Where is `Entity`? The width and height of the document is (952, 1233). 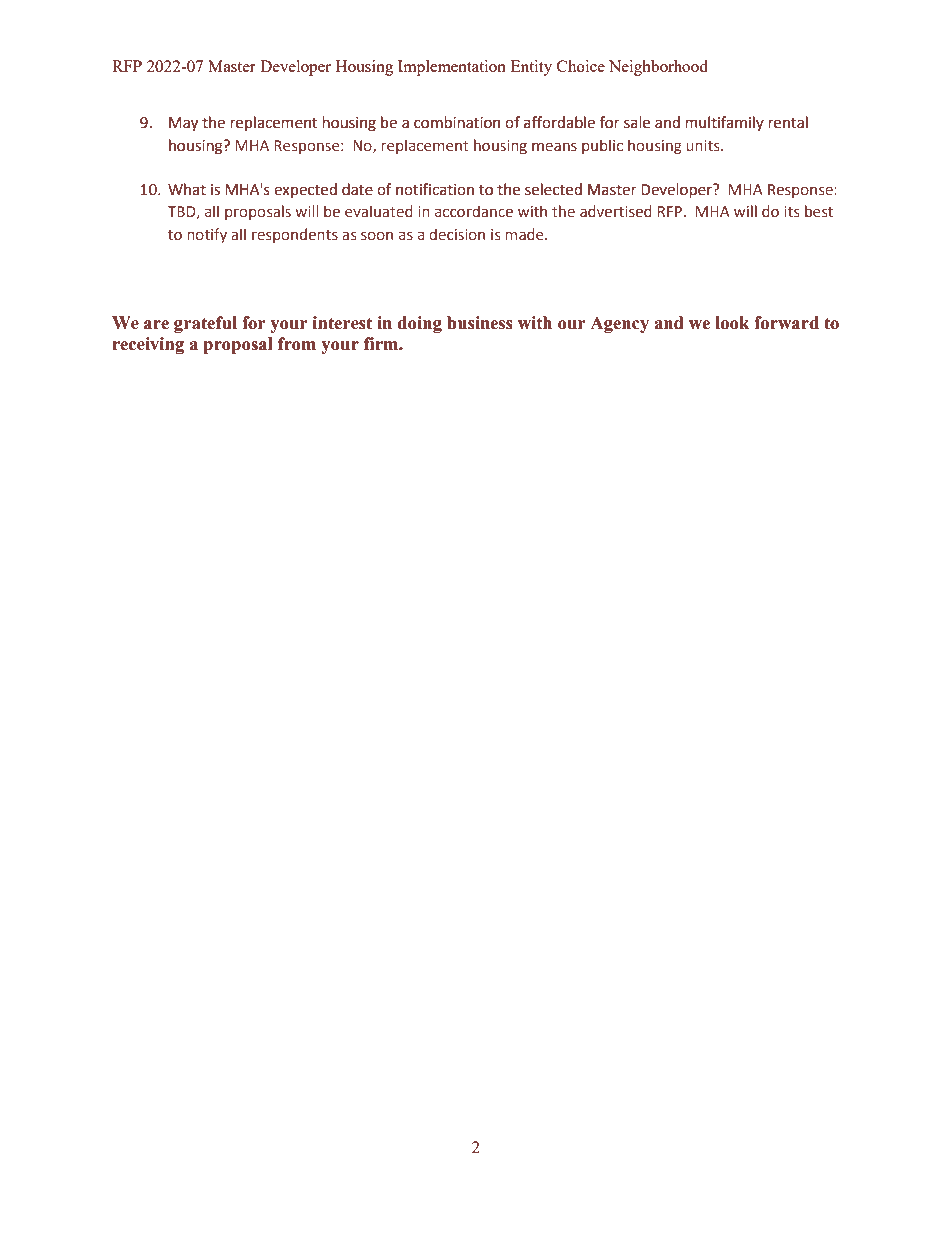
Entity is located at coordinates (531, 68).
